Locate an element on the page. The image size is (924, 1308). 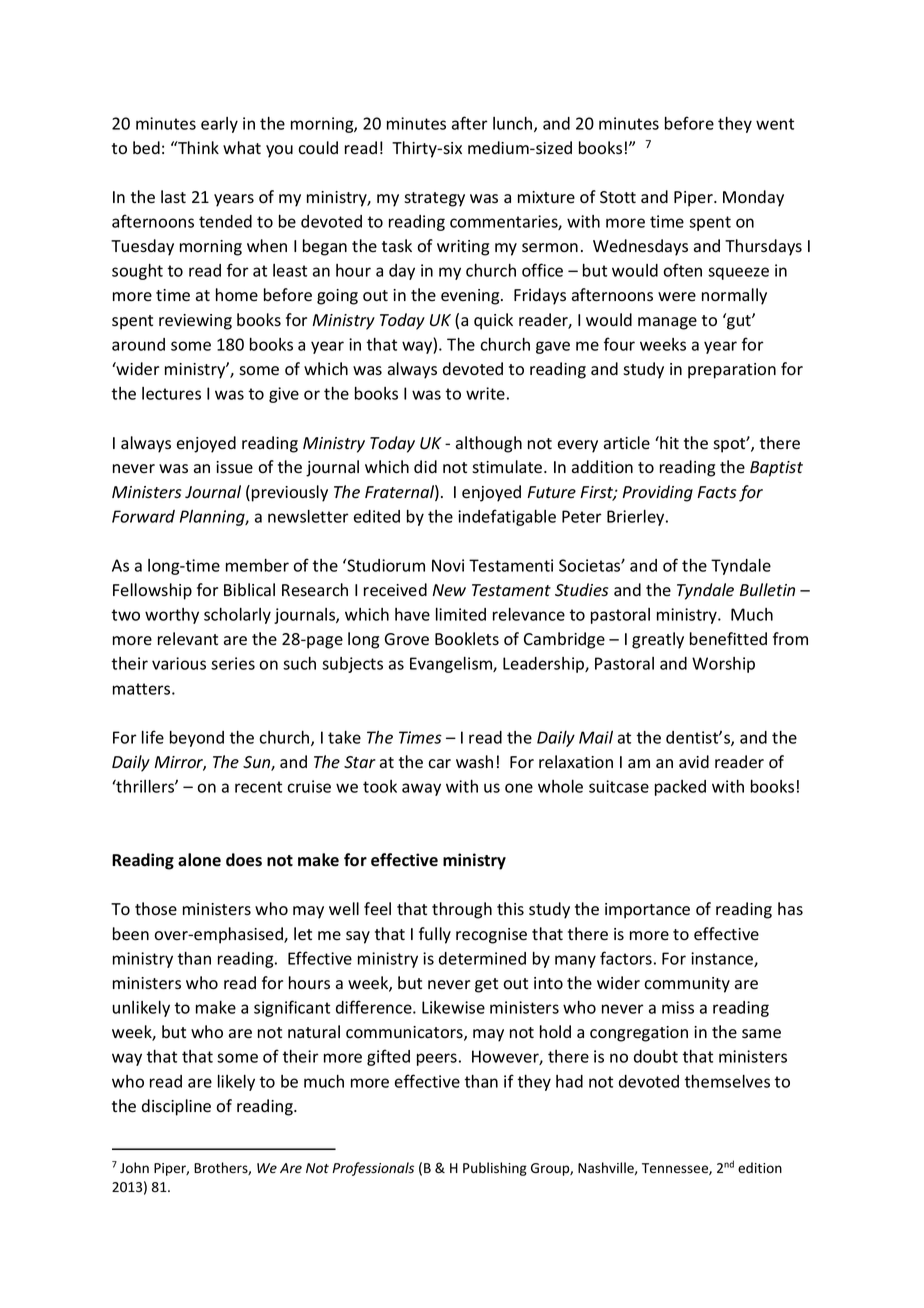
what is located at coordinates (242, 147).
